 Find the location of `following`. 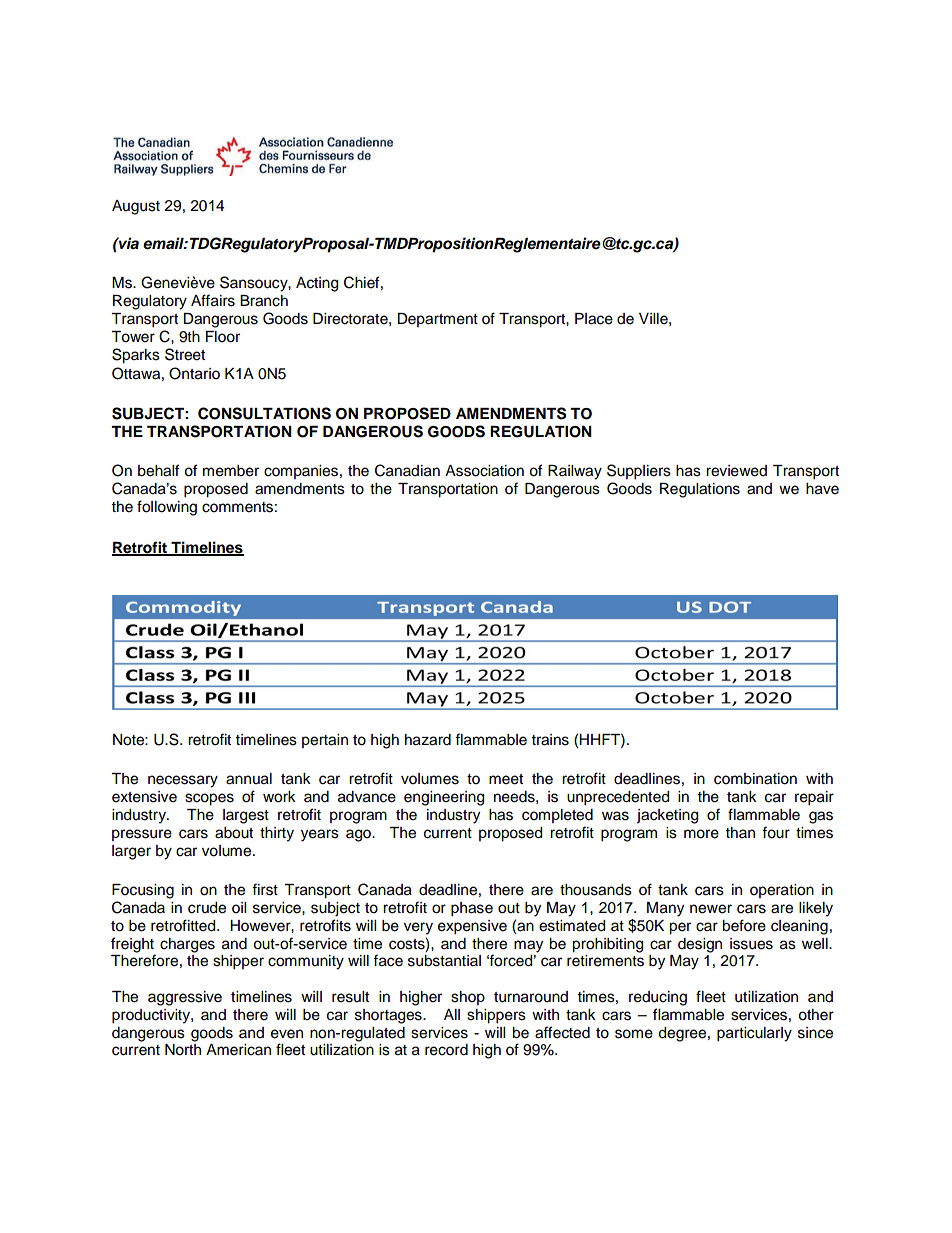

following is located at coordinates (167, 508).
